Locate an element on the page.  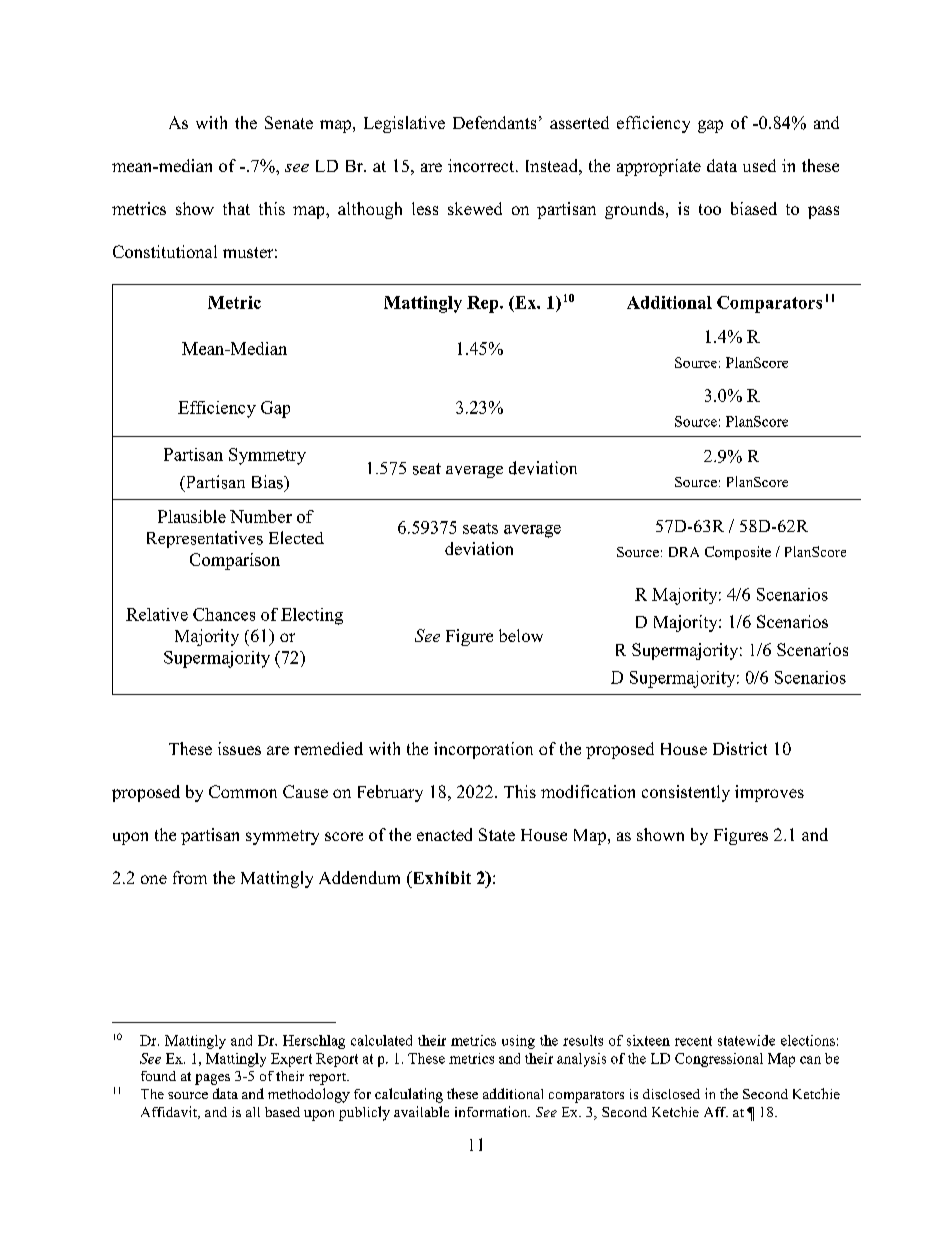
incorrect is located at coordinates (482, 165).
